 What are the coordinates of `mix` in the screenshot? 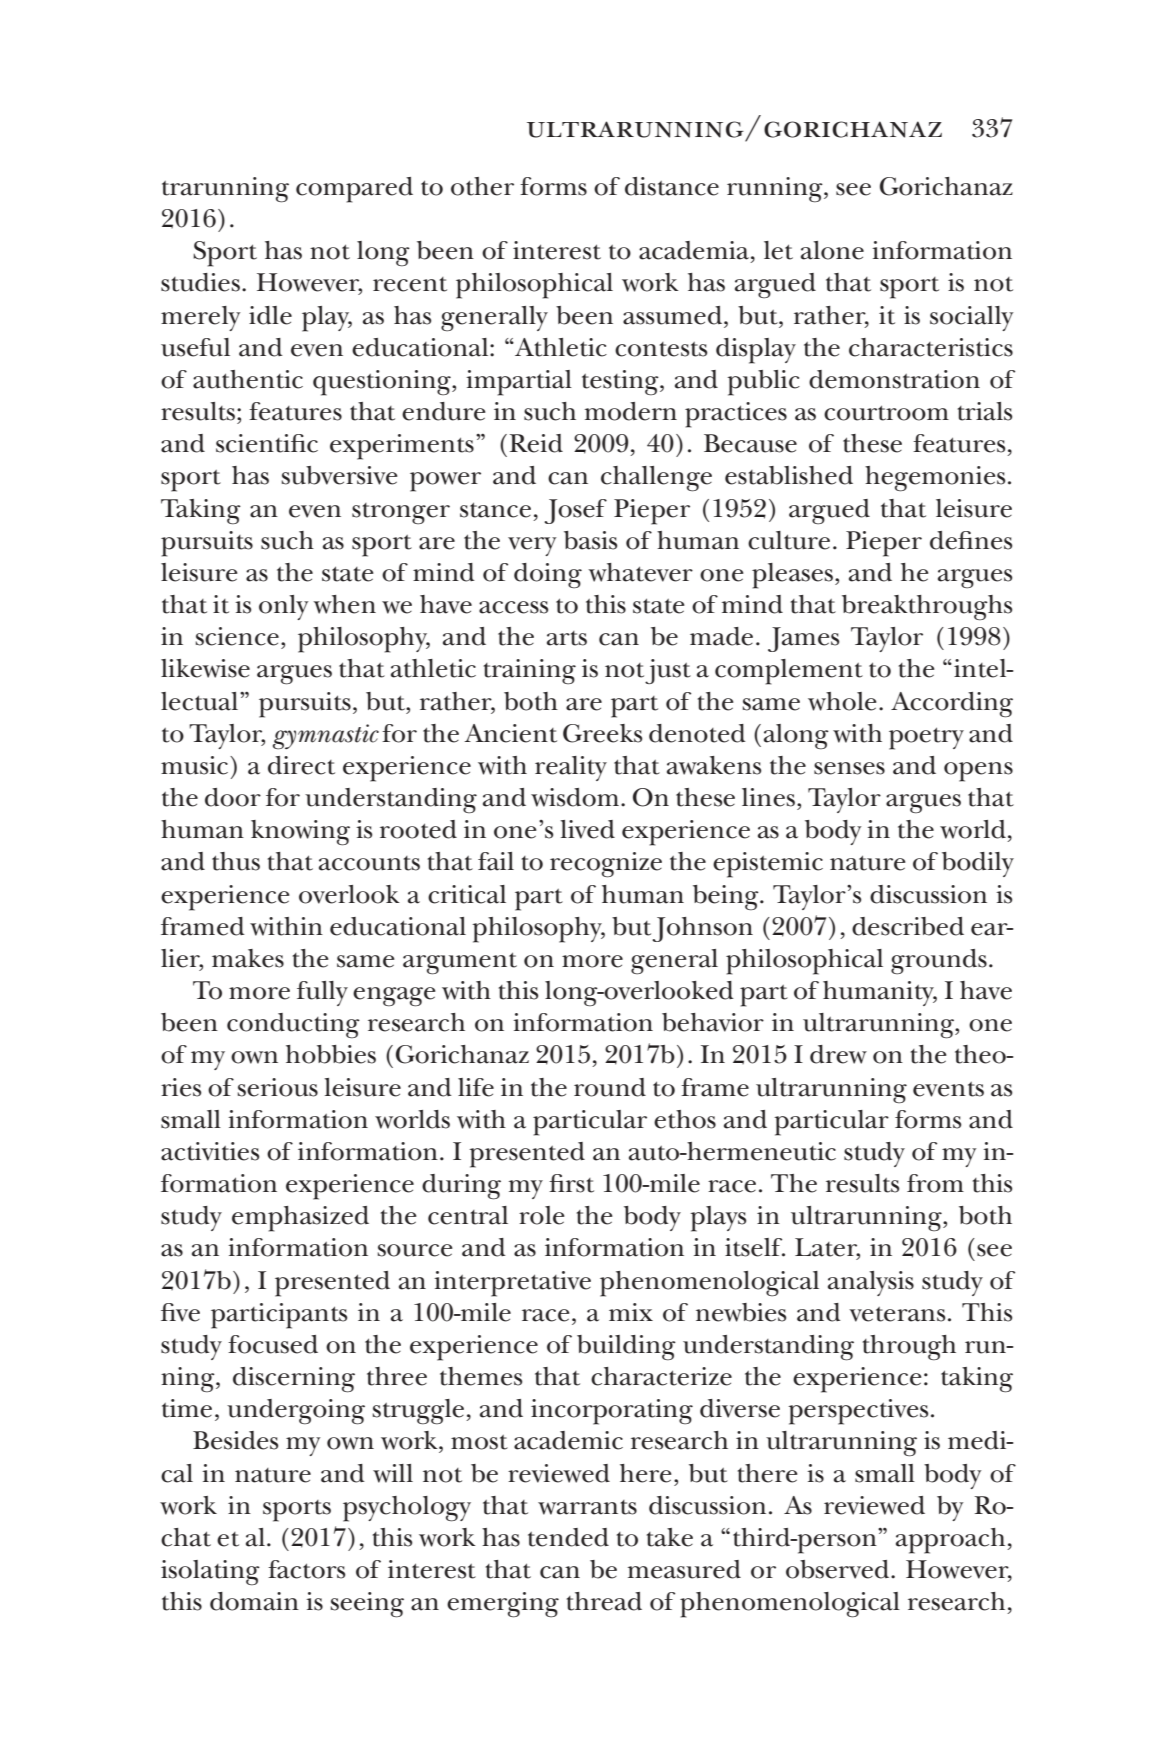 It's located at (631, 1312).
